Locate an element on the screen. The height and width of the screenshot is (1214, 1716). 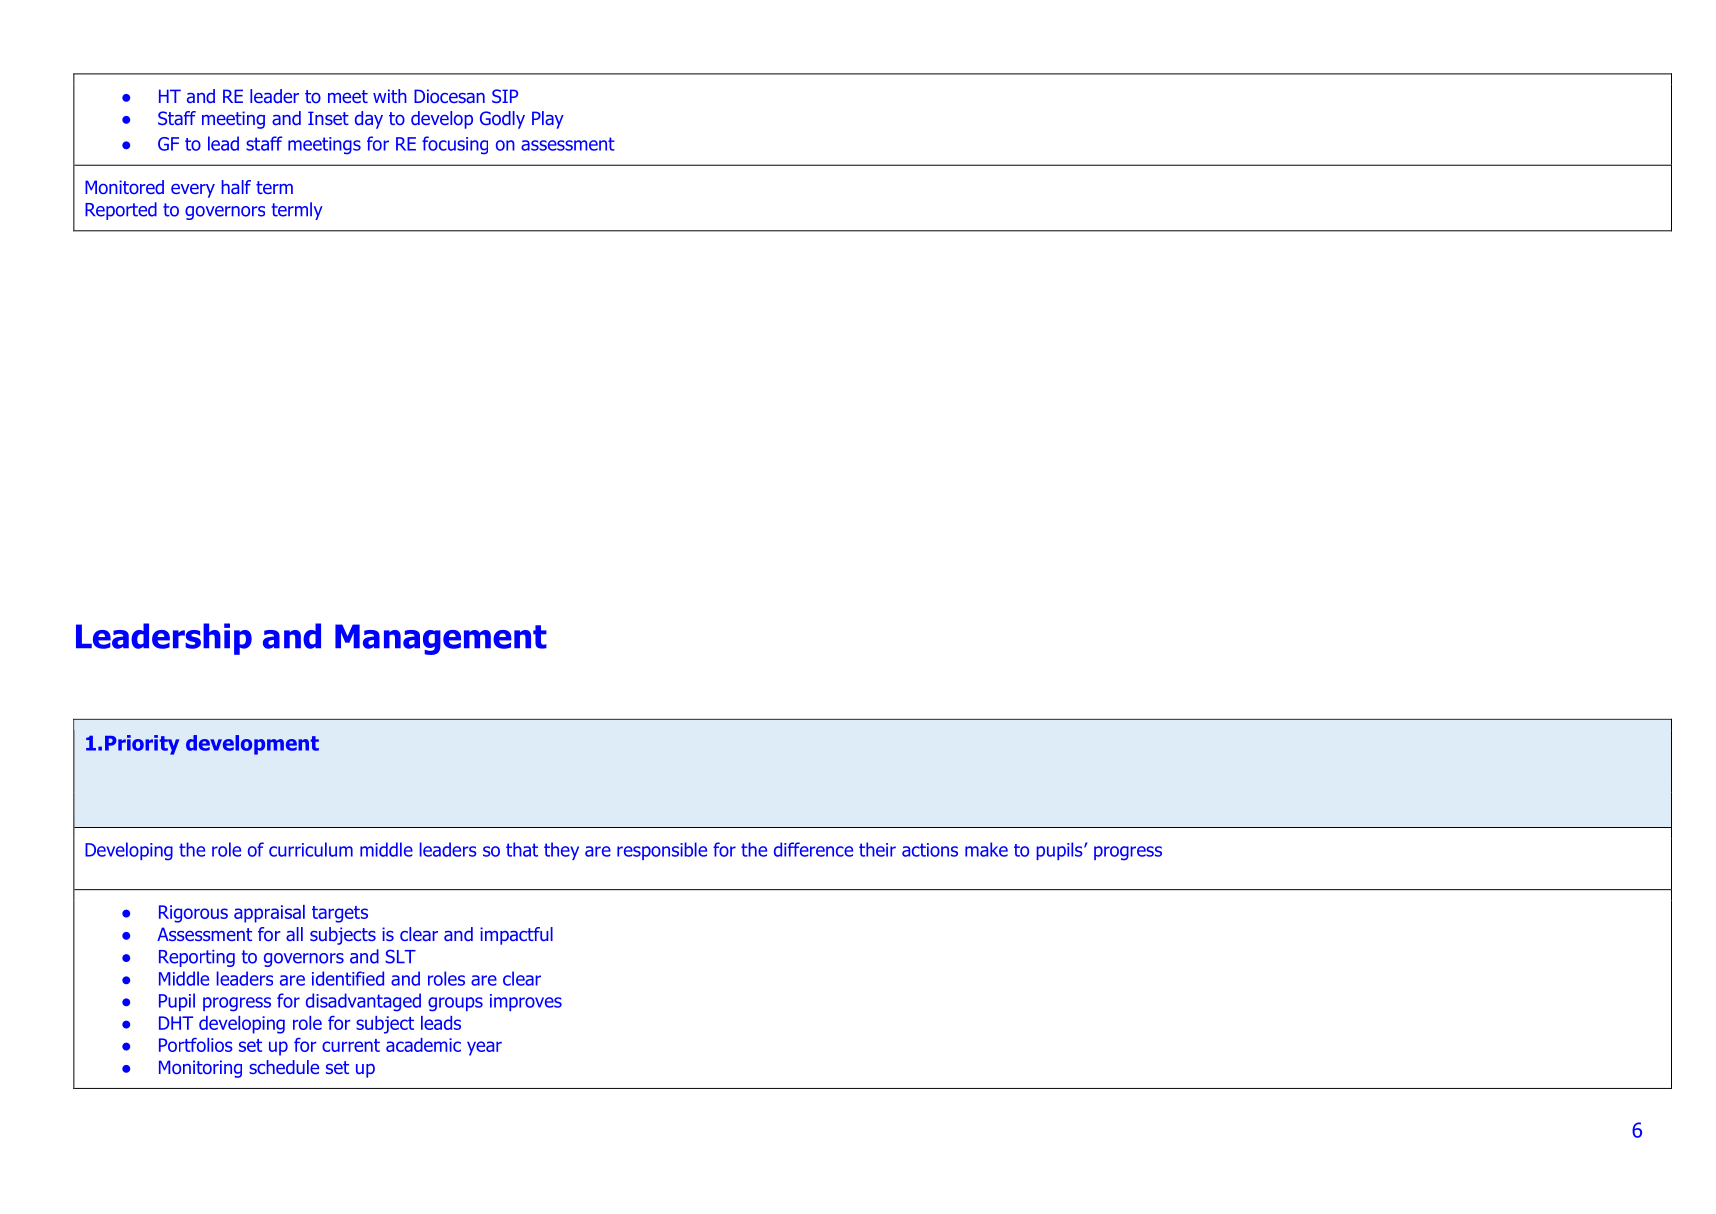
Inset is located at coordinates (328, 118).
